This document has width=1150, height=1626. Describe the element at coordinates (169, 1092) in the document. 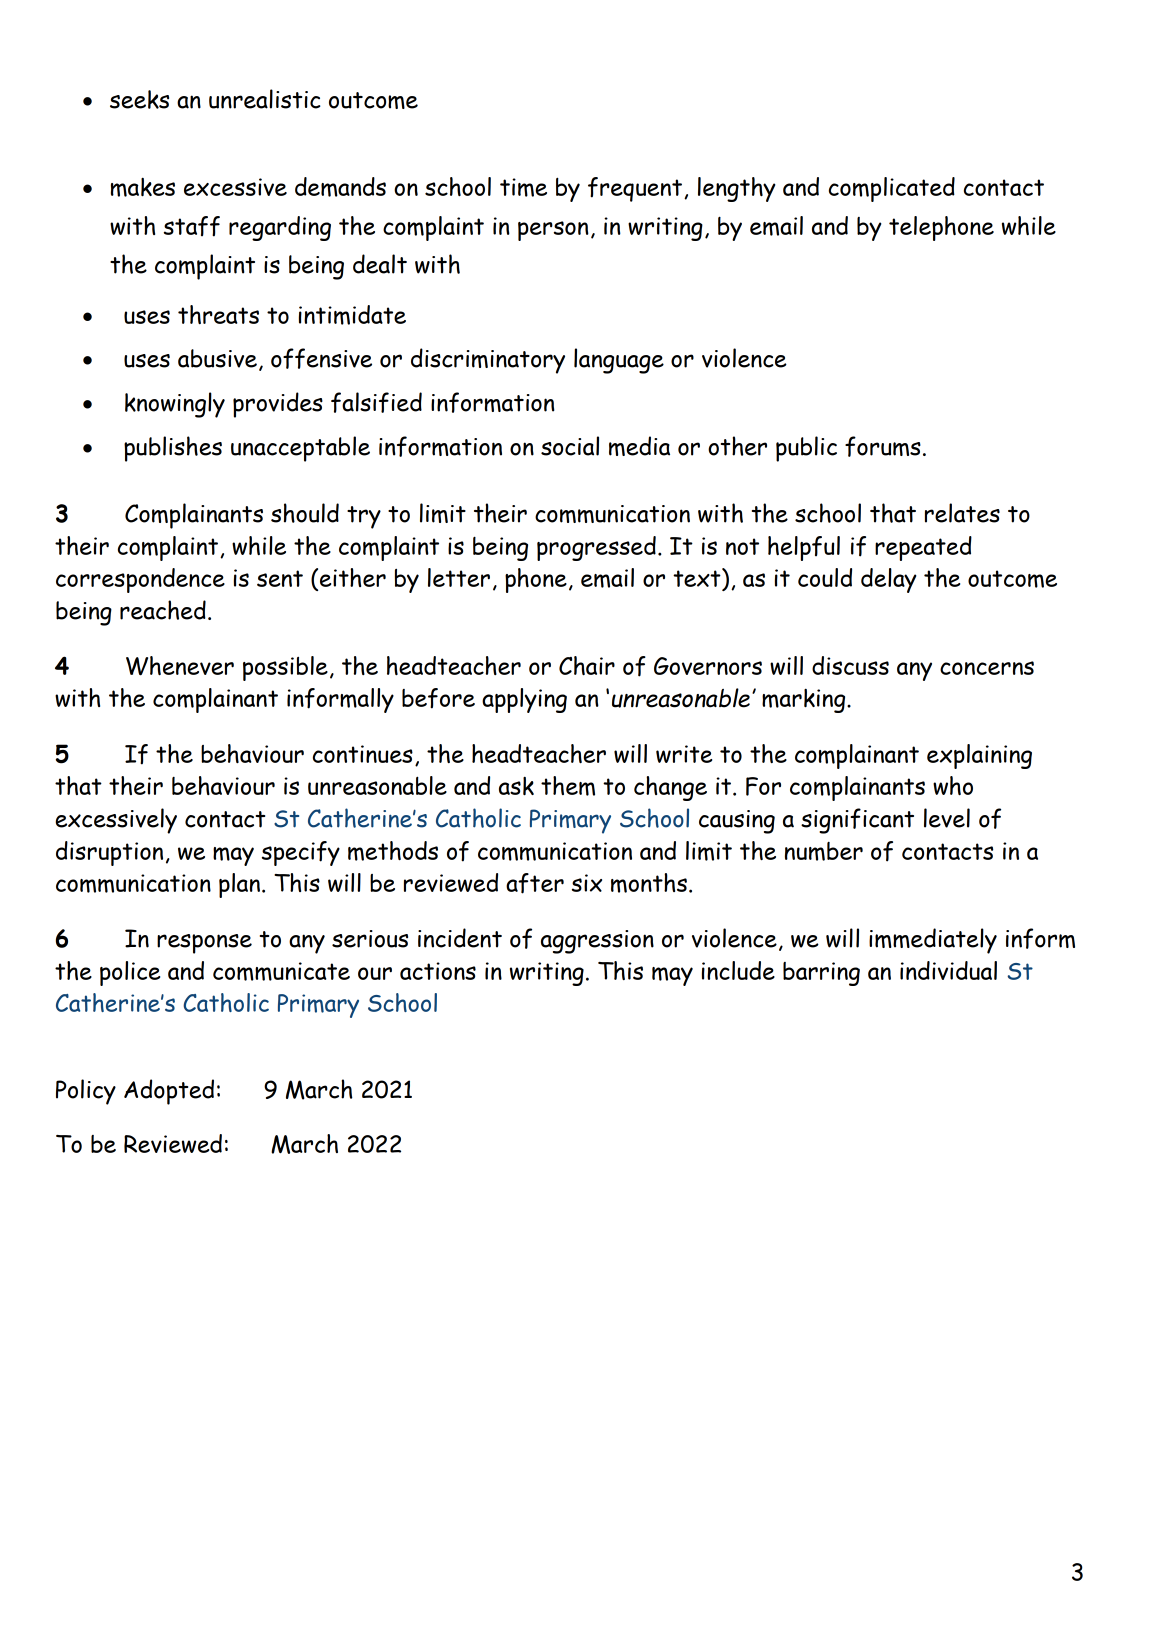

I see `Adopted` at that location.
